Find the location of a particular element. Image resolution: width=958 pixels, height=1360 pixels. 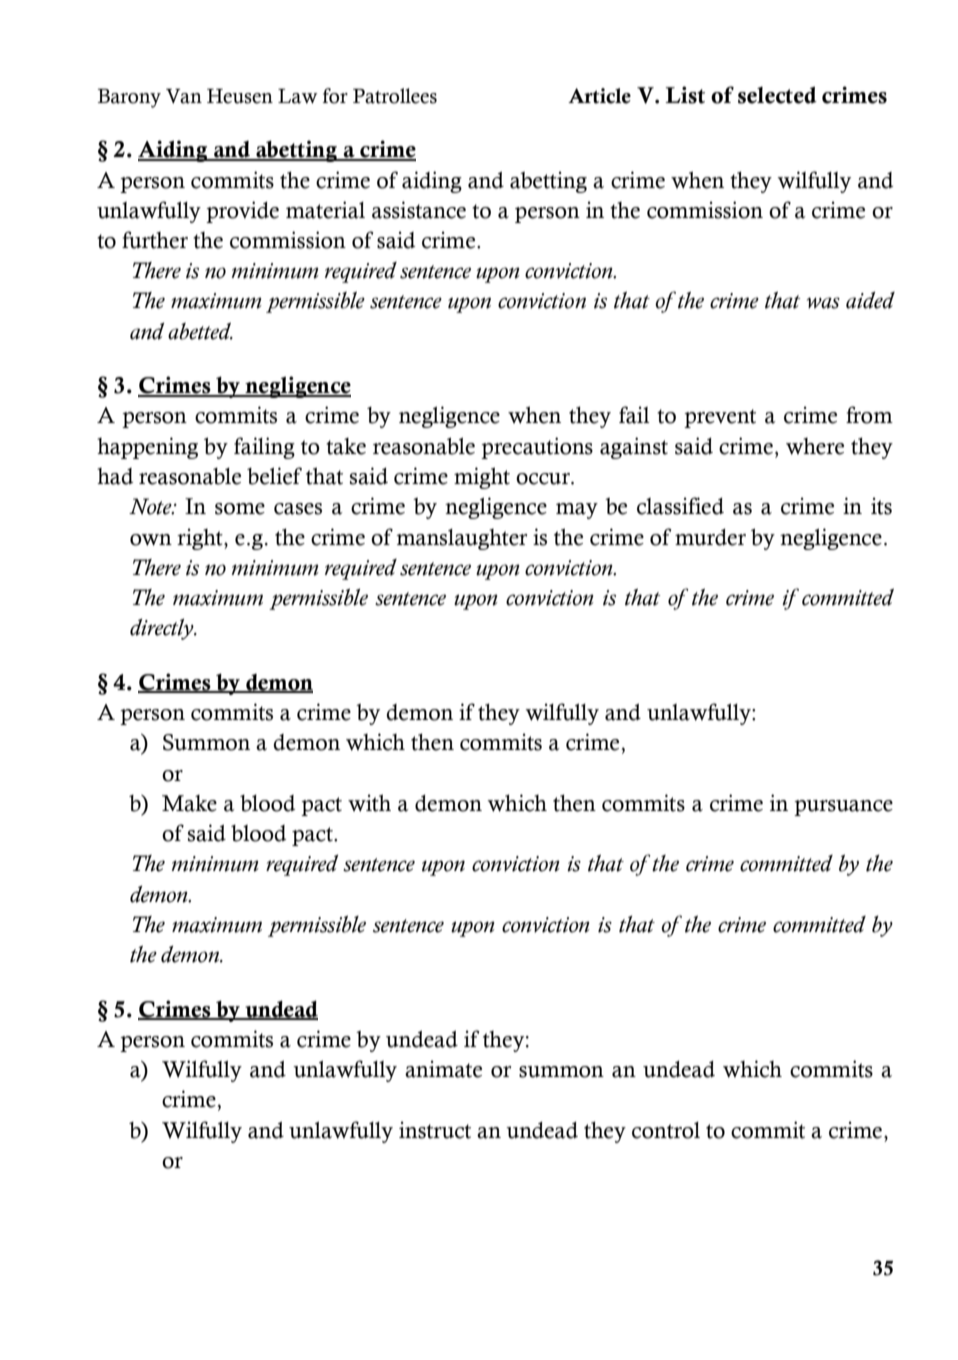

manslaughter is located at coordinates (461, 539).
